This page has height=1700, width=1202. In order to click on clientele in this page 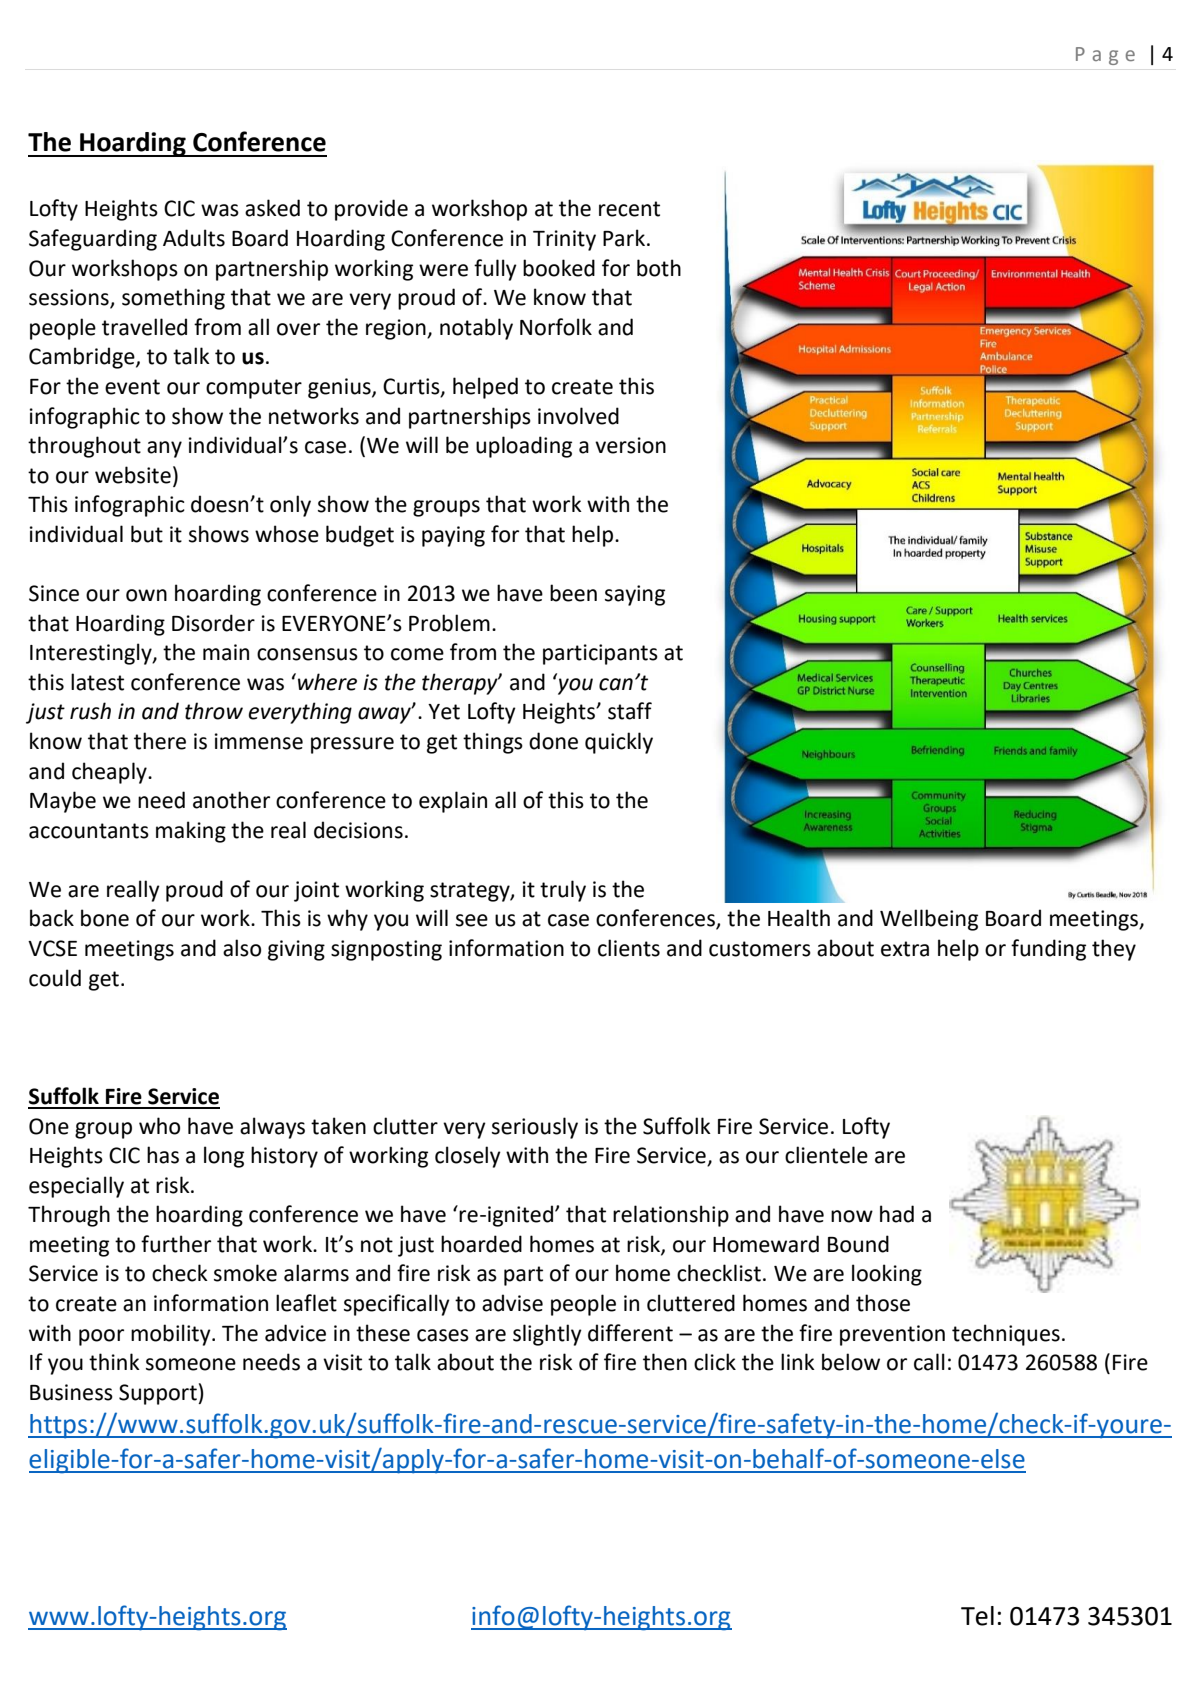, I will do `click(826, 1155)`.
